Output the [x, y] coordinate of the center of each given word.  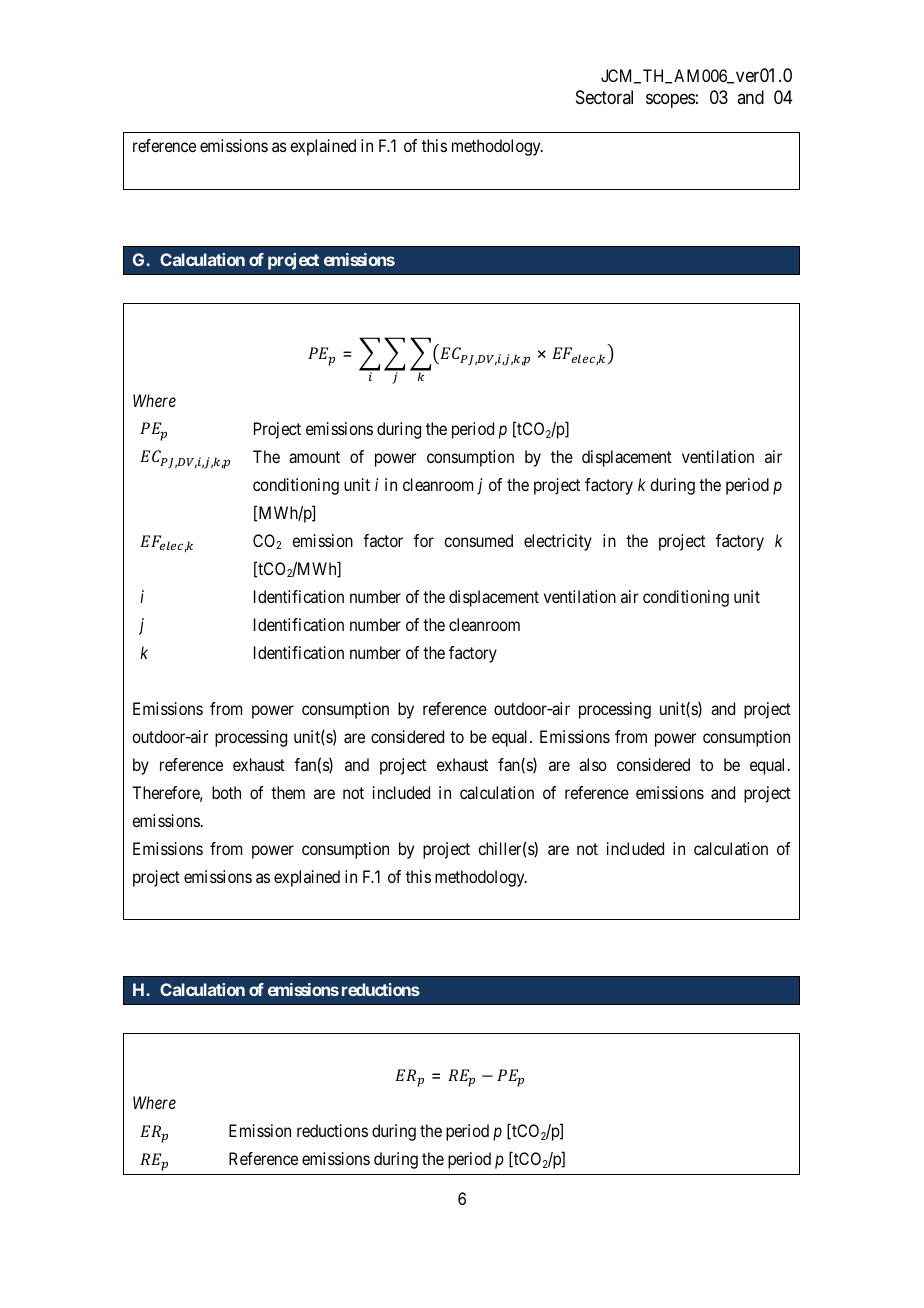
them [288, 792]
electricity [558, 542]
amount [314, 457]
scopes [670, 100]
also [593, 764]
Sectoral [604, 97]
